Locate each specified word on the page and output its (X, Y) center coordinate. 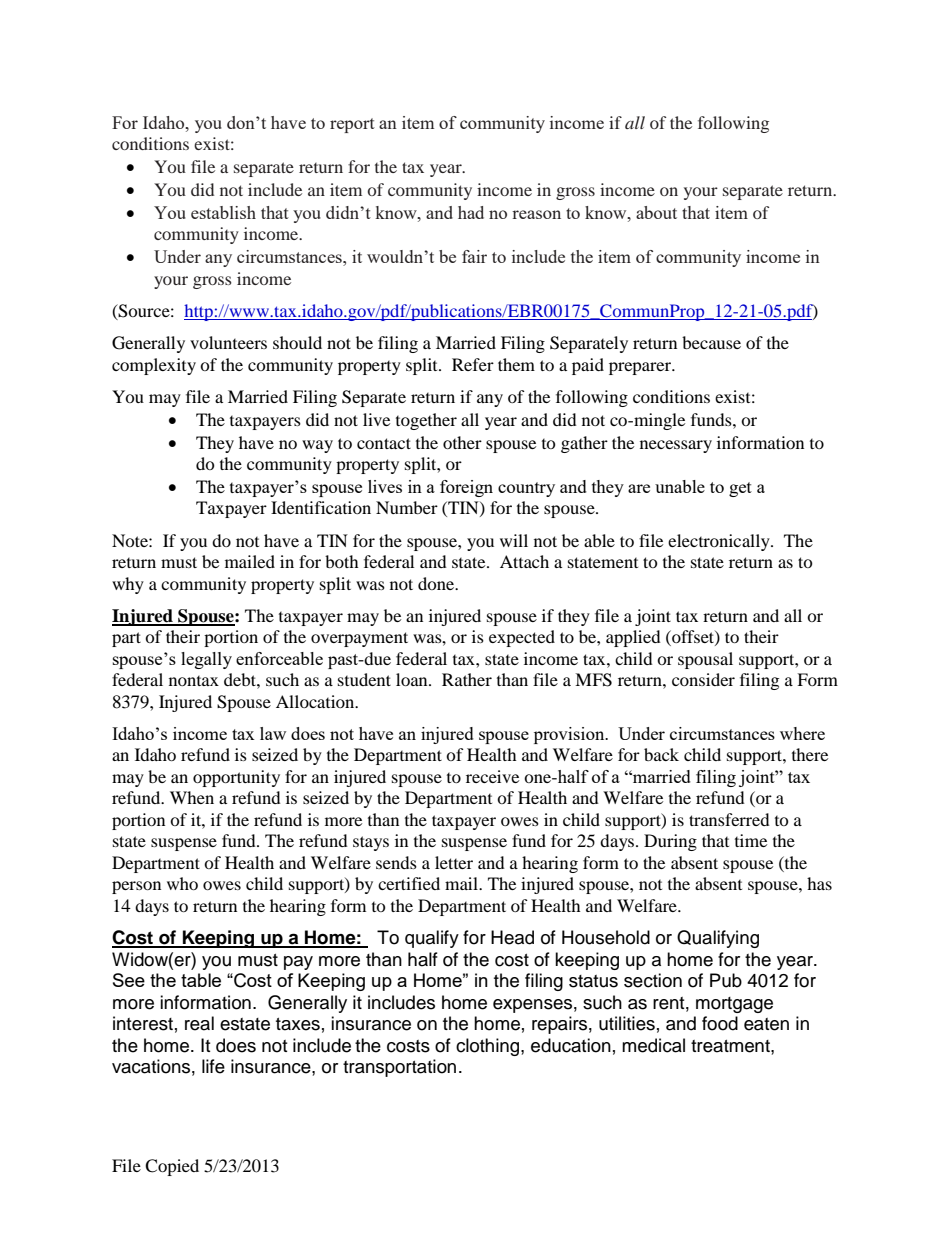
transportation (399, 1068)
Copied (172, 1167)
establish (223, 212)
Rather (467, 679)
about (656, 212)
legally (206, 660)
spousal (705, 660)
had (471, 212)
